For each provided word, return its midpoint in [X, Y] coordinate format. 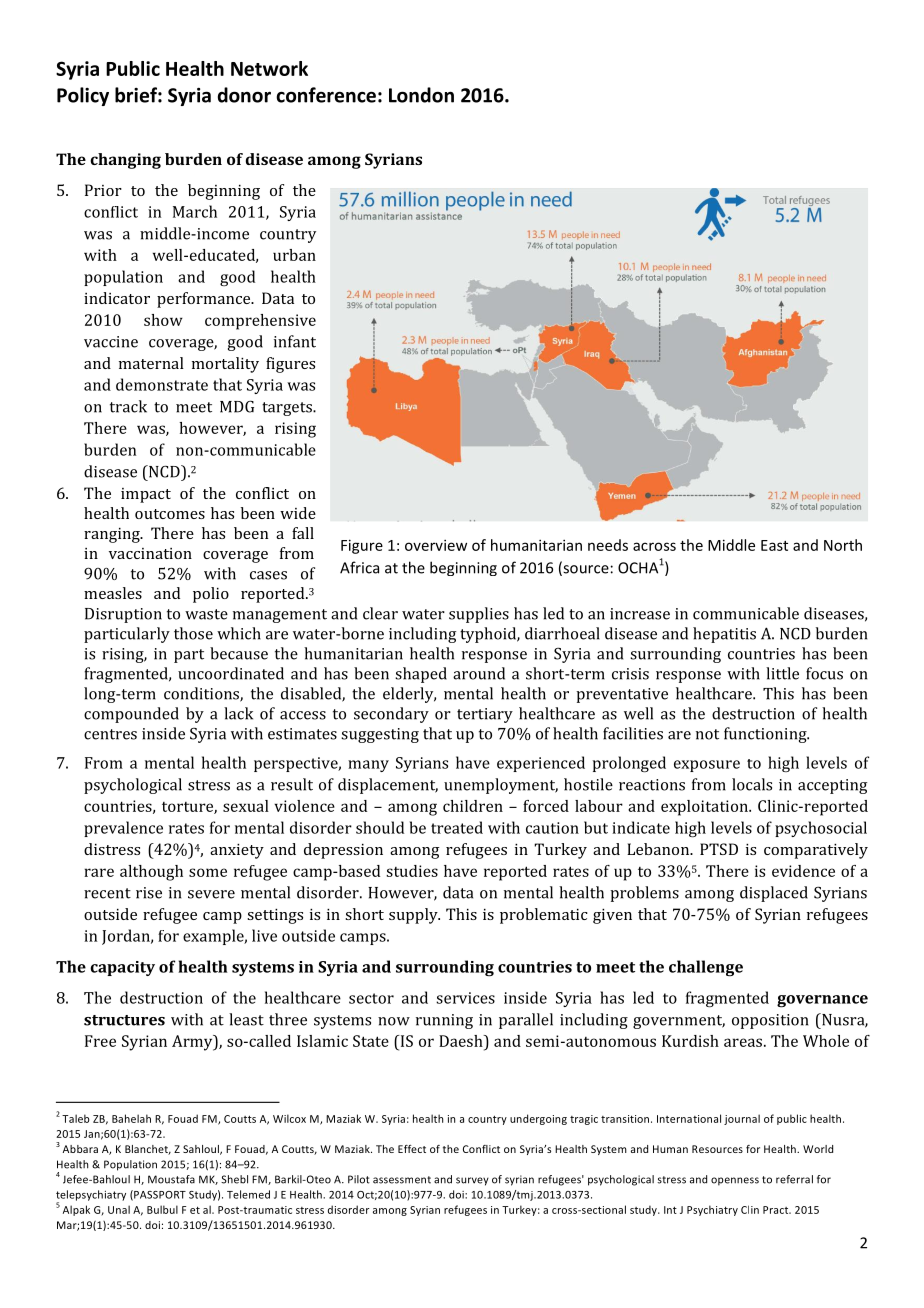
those [193, 633]
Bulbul [162, 1209]
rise [149, 893]
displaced [774, 894]
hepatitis [724, 635]
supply [414, 916]
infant [295, 341]
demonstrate [162, 384]
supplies [479, 615]
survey [472, 1181]
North [843, 545]
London [421, 95]
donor [244, 95]
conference [326, 95]
